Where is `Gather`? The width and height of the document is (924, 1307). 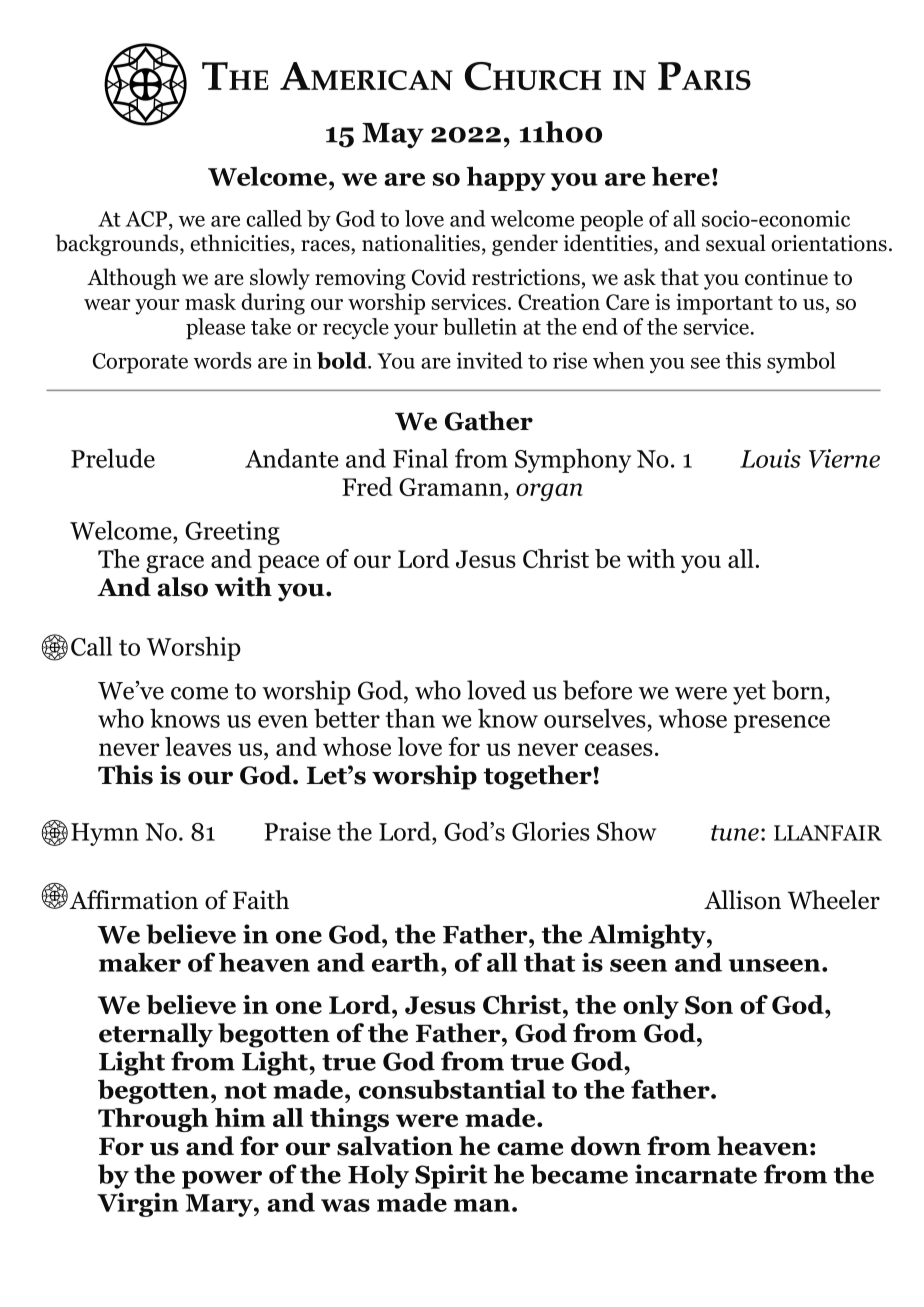 Gather is located at coordinates (489, 421).
